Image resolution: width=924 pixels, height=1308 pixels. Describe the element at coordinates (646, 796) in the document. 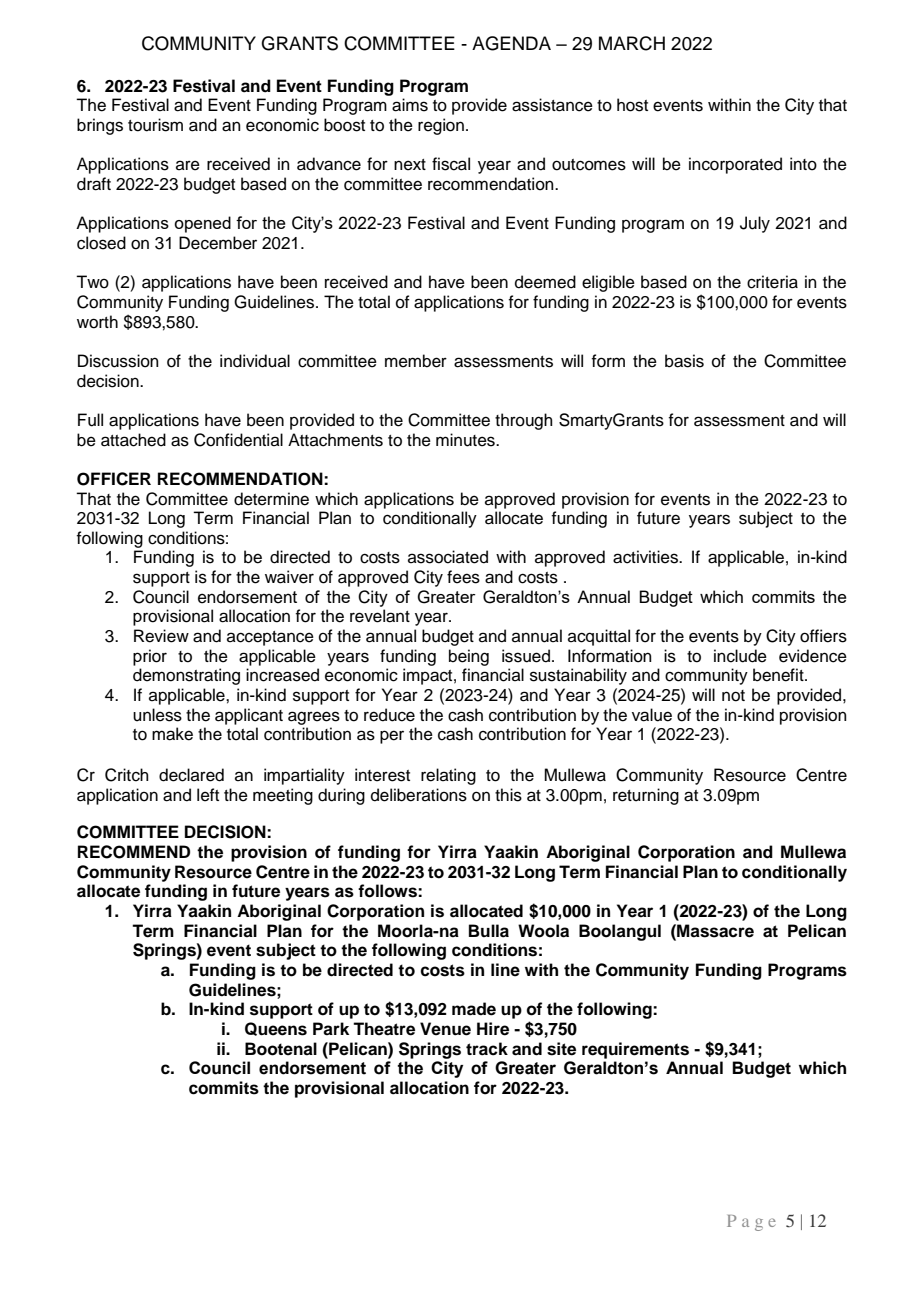

I see `returning` at that location.
